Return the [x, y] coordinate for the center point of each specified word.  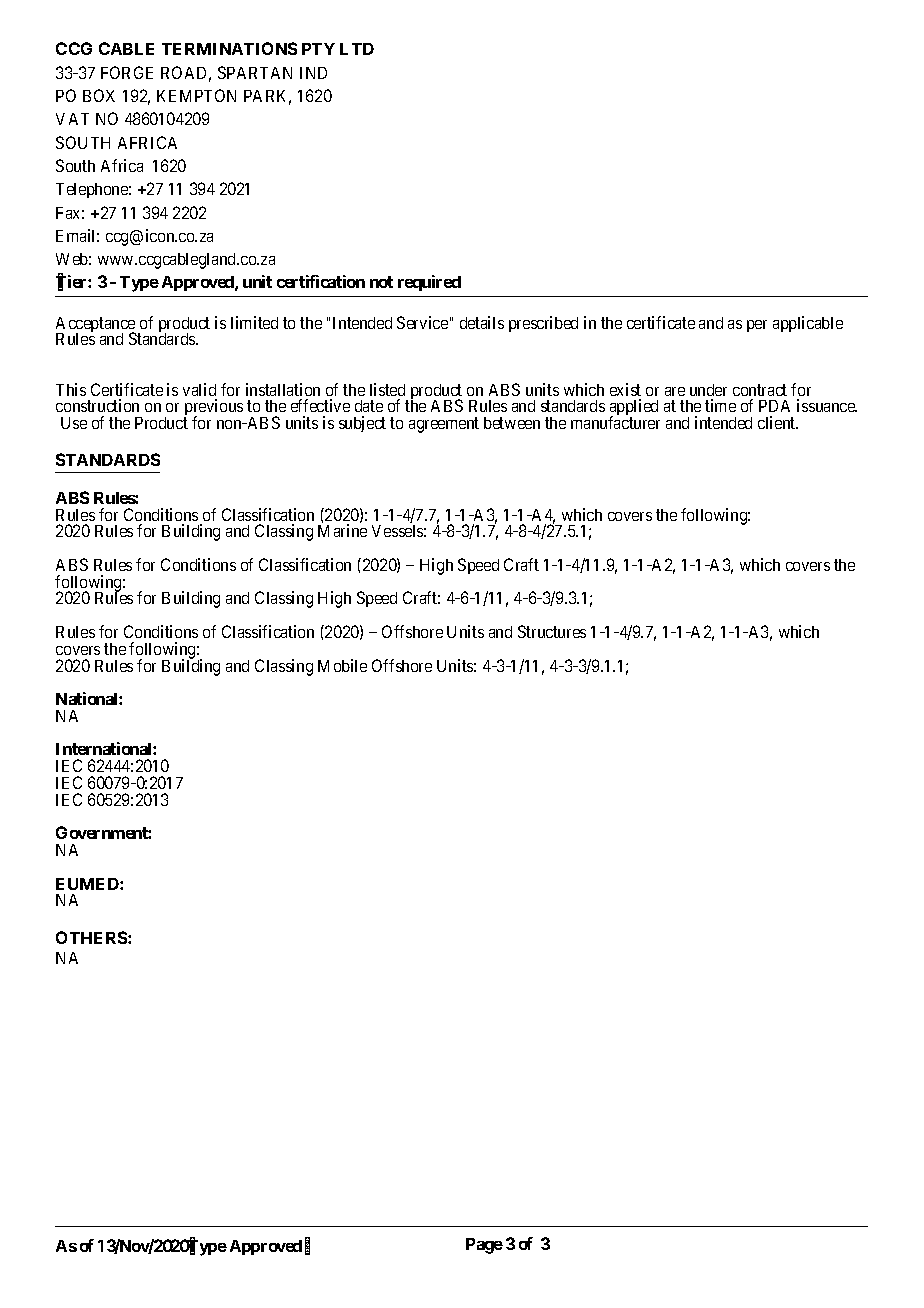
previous [213, 409]
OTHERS [92, 937]
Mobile [342, 665]
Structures [552, 631]
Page [484, 1246]
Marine [342, 530]
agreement [444, 425]
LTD [357, 49]
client [778, 422]
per [757, 326]
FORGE [127, 72]
